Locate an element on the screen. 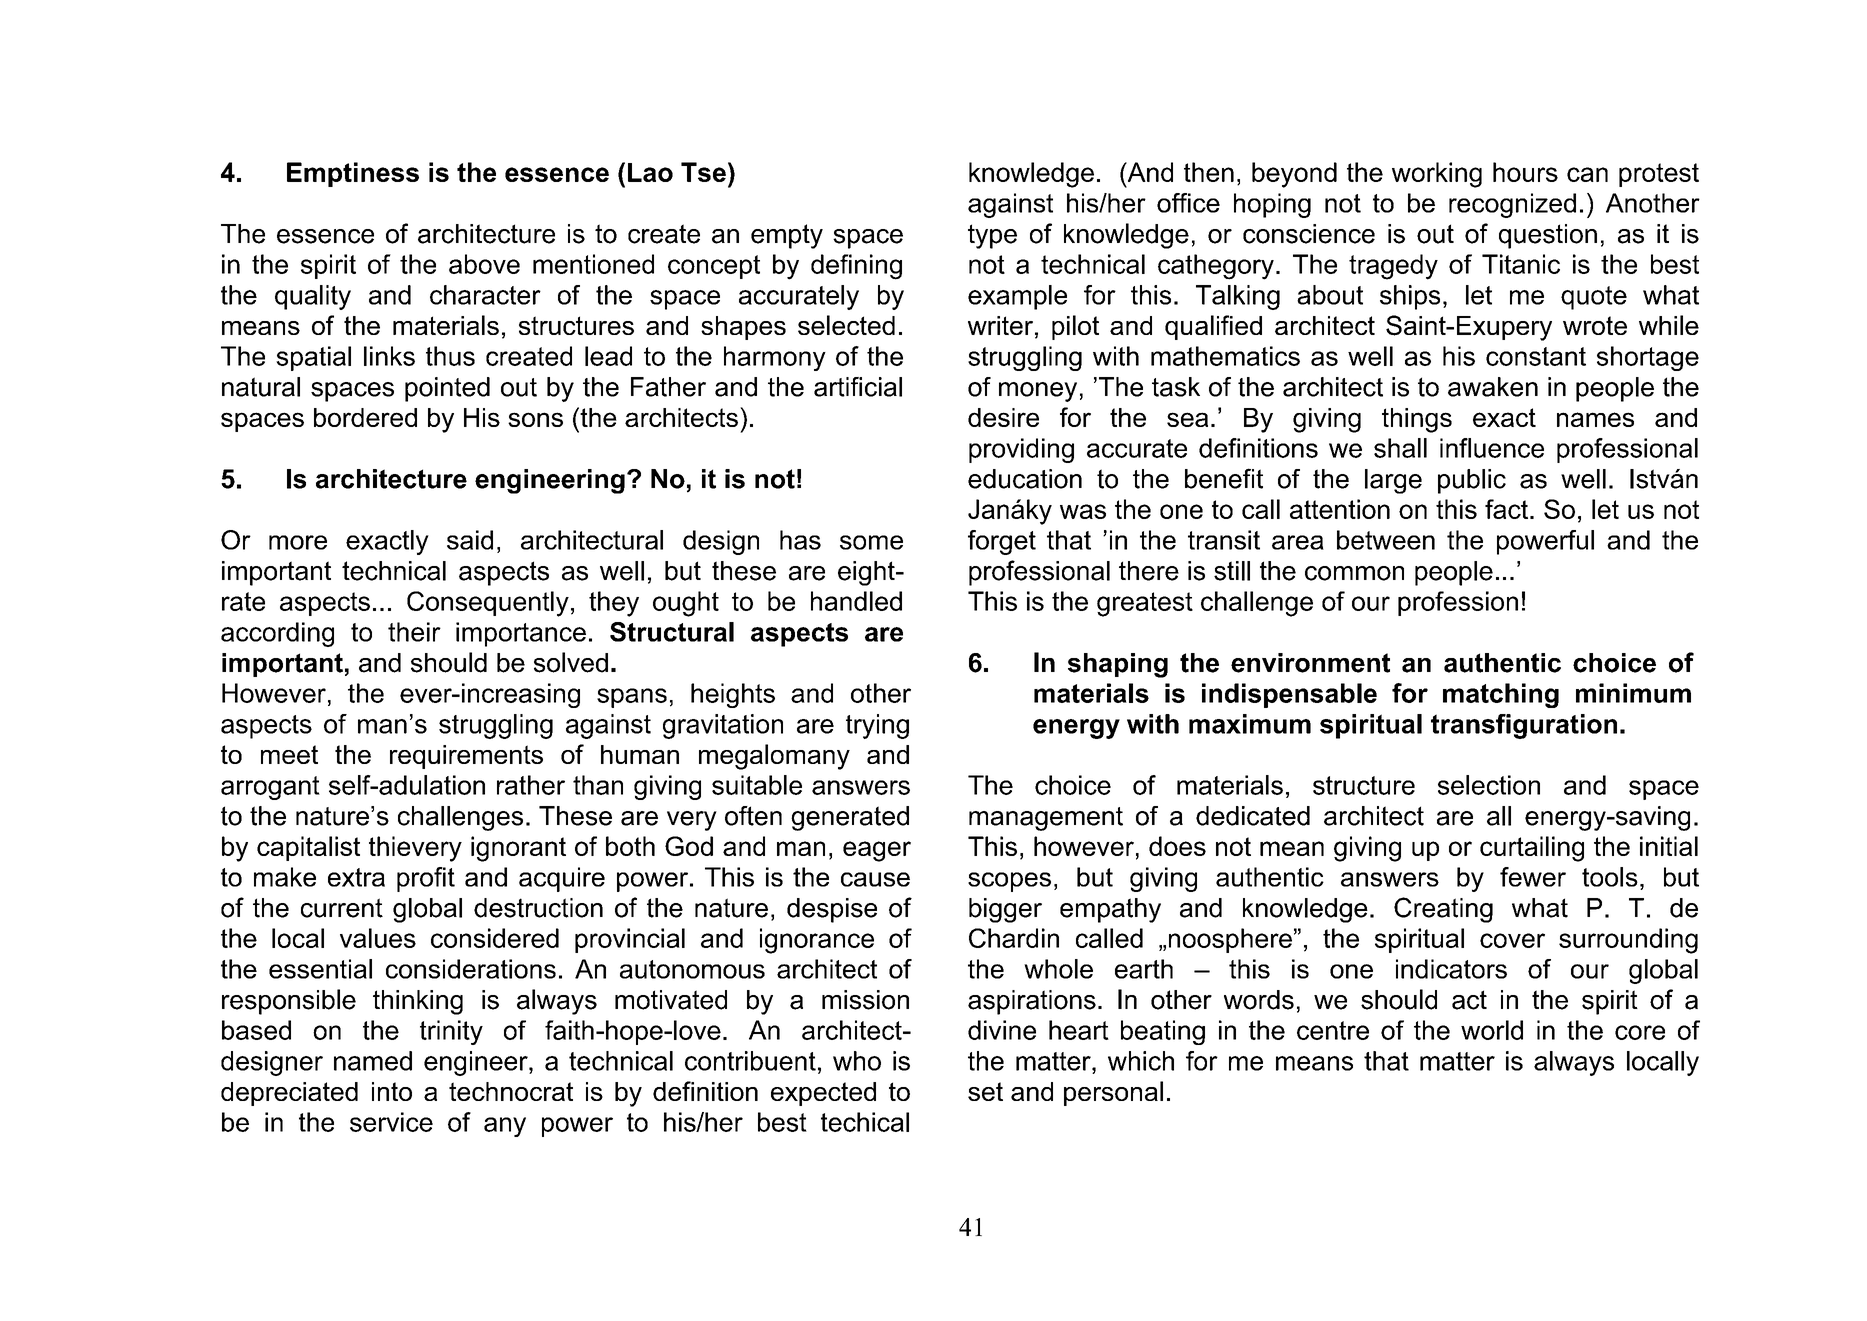 This screenshot has width=1867, height=1321. education is located at coordinates (1025, 479).
